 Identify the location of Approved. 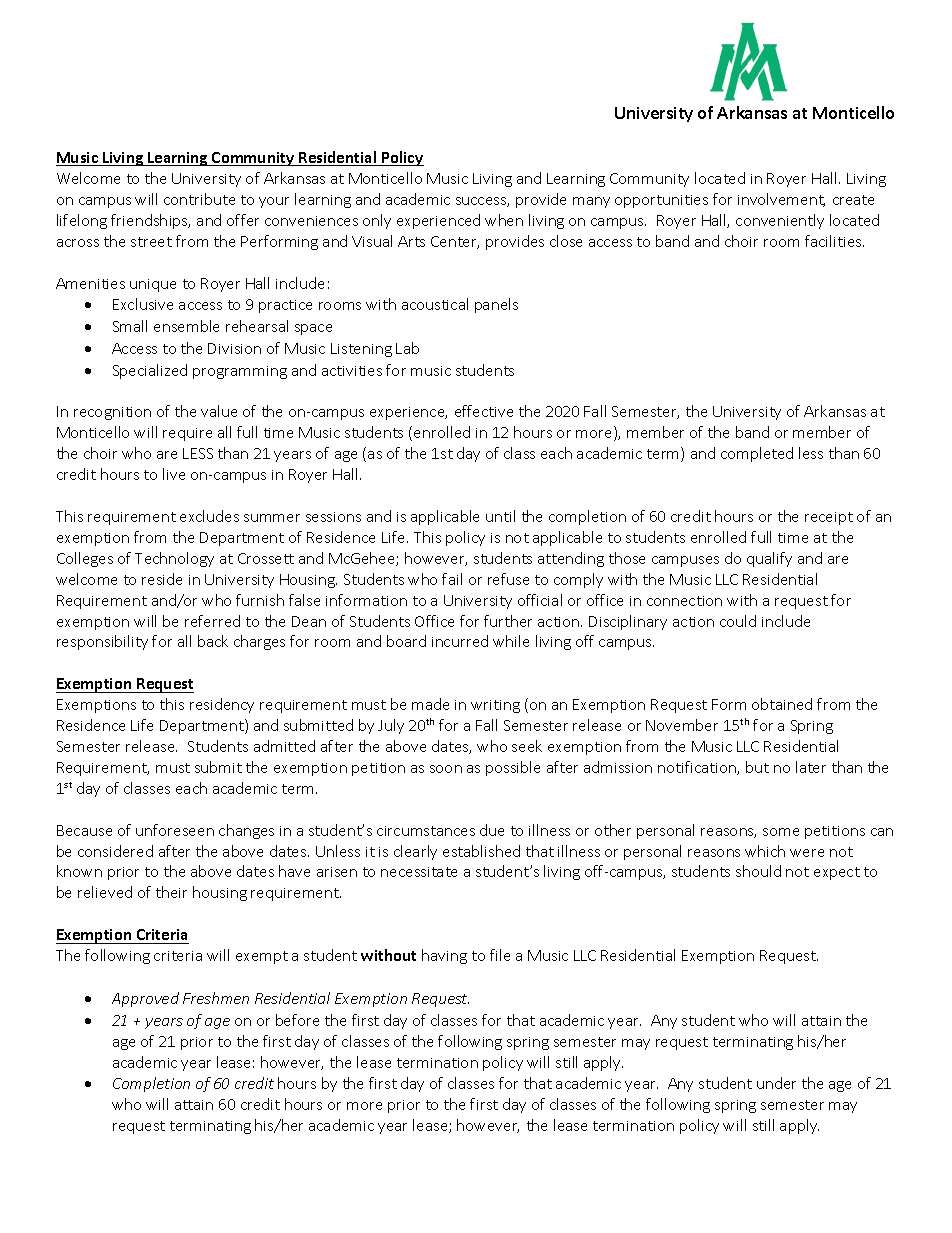
(145, 999).
